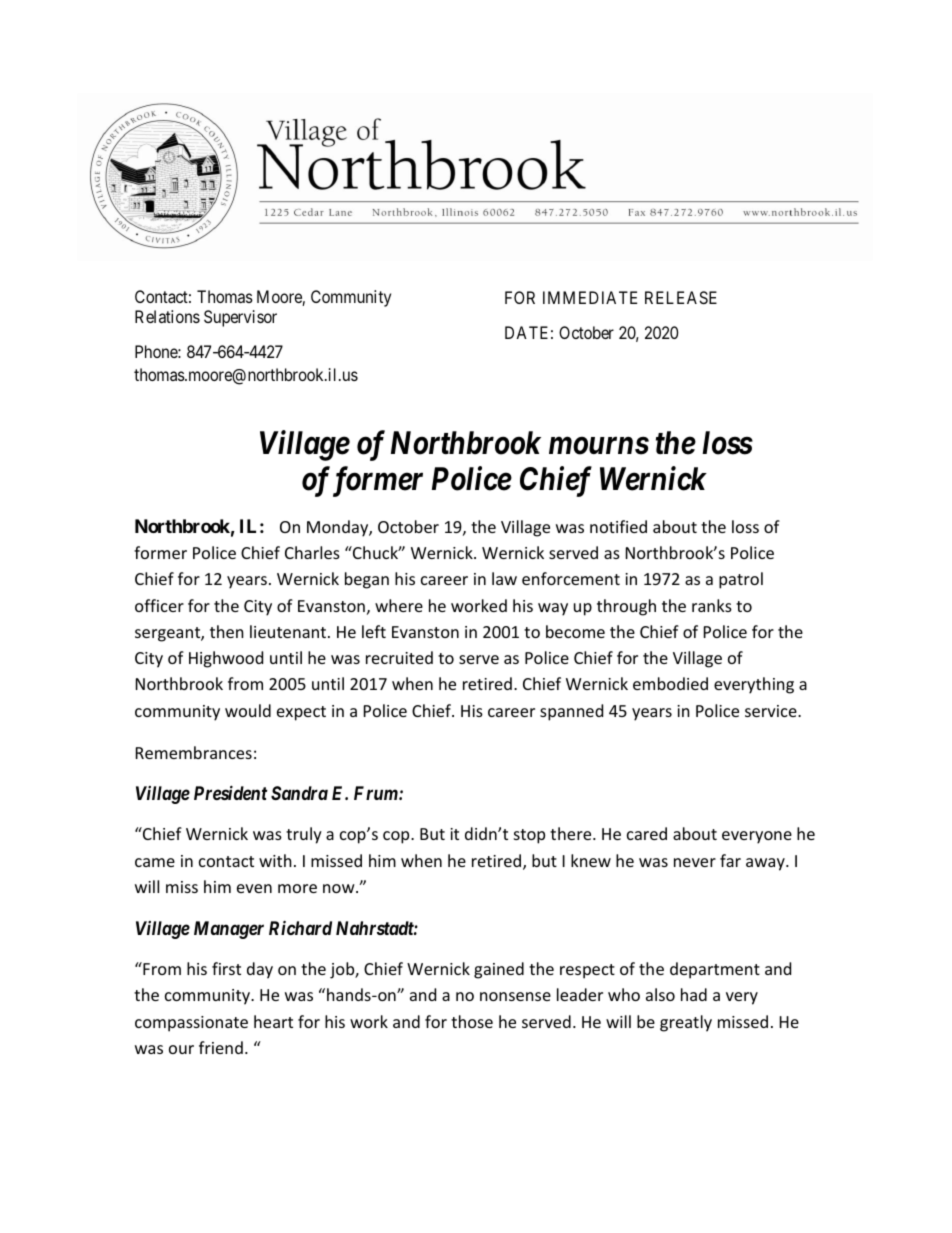  Describe the element at coordinates (590, 297) in the image. I see `IMMEDIATE` at that location.
